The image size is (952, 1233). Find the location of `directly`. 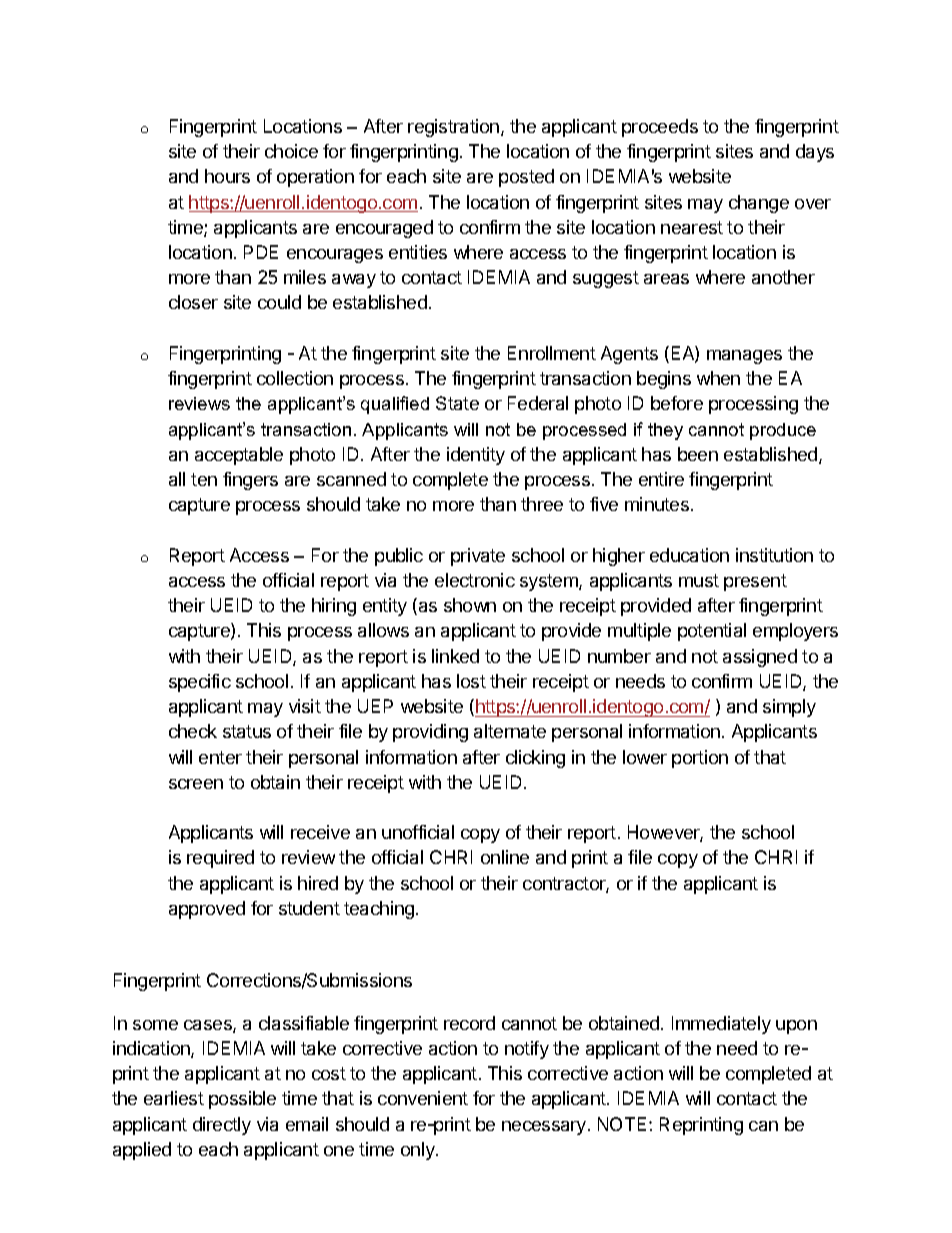

directly is located at coordinates (222, 1126).
